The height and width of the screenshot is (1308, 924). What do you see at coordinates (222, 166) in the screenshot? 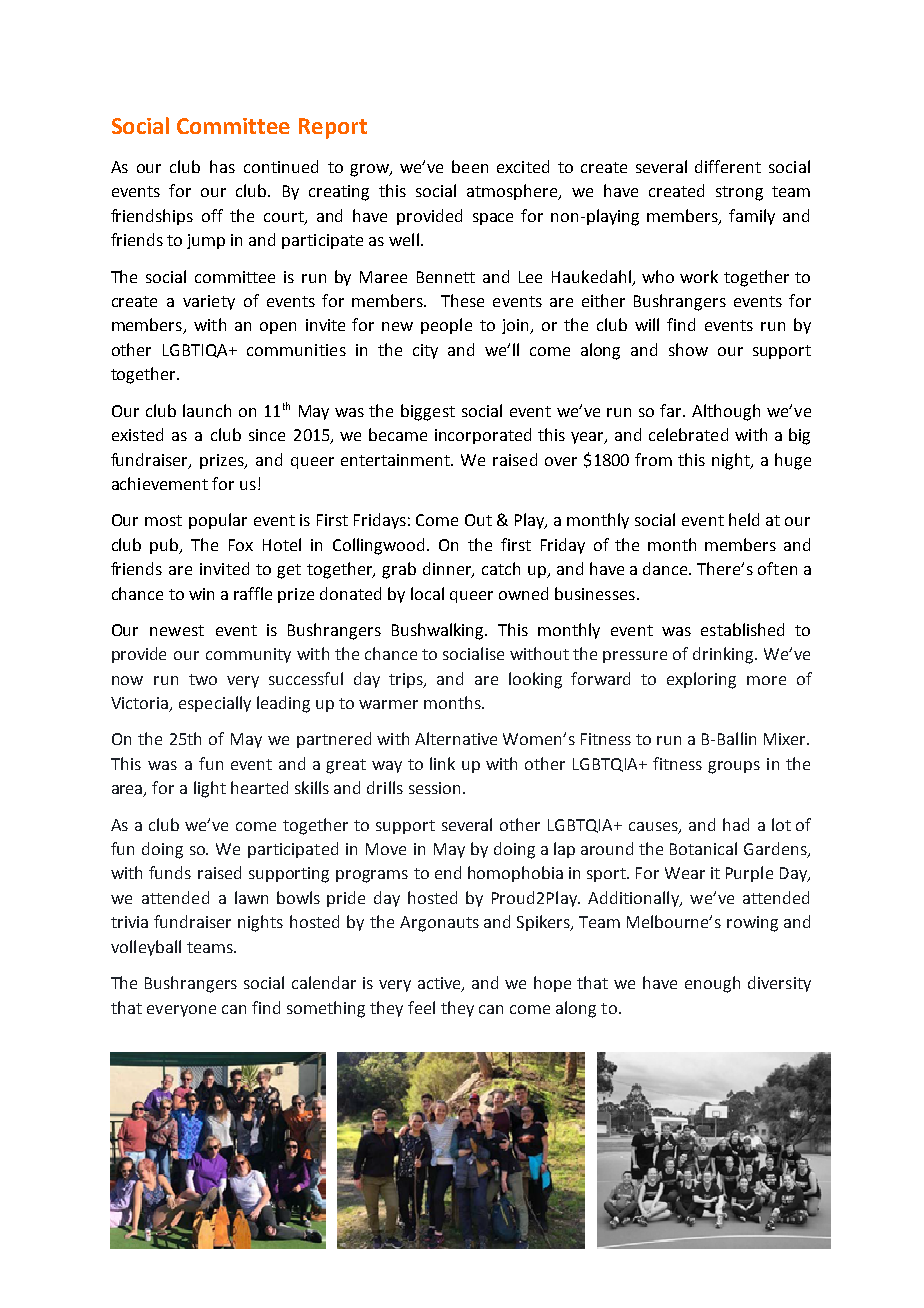
I see `has` at bounding box center [222, 166].
